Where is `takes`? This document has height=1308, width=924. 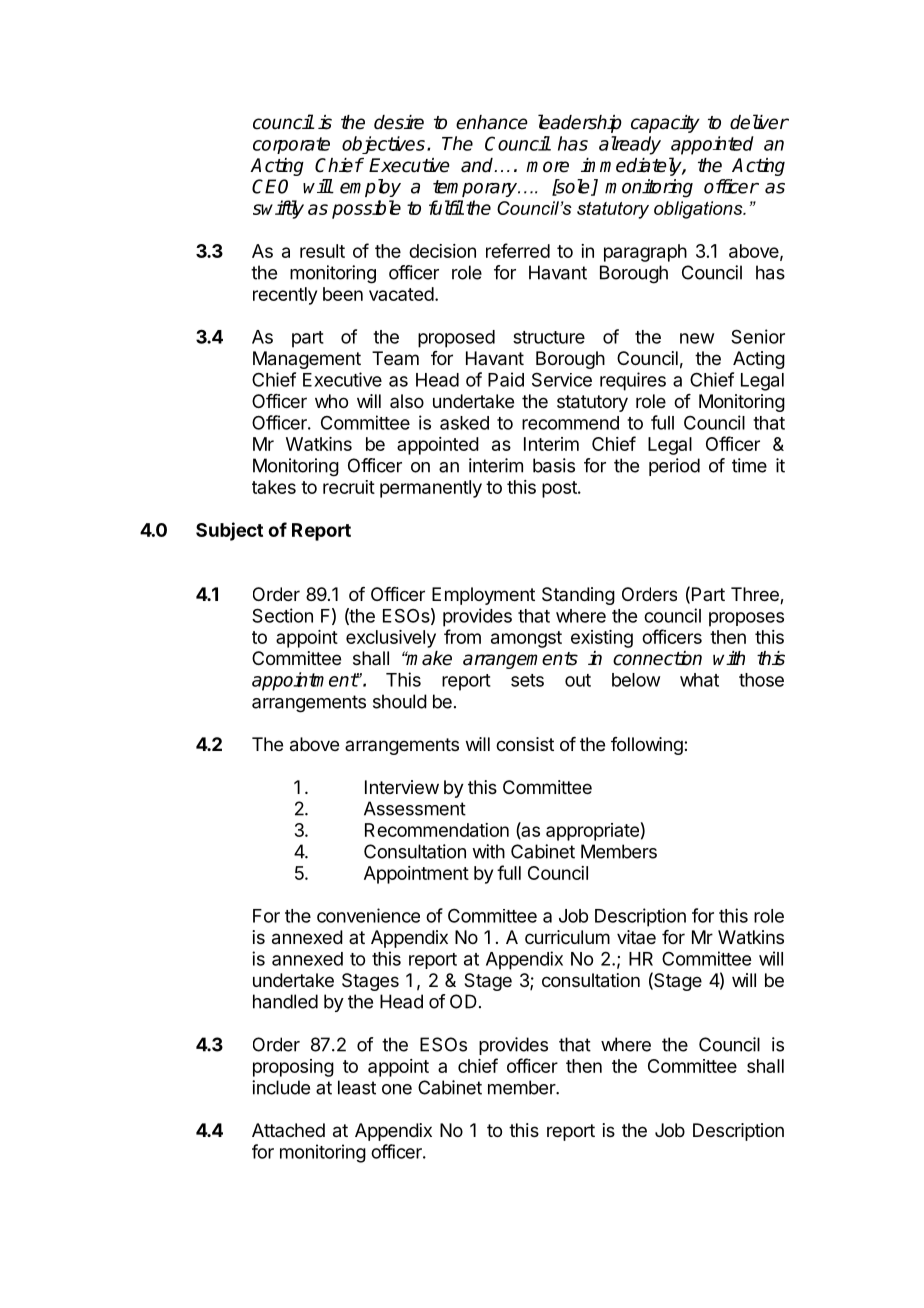
takes is located at coordinates (274, 487).
